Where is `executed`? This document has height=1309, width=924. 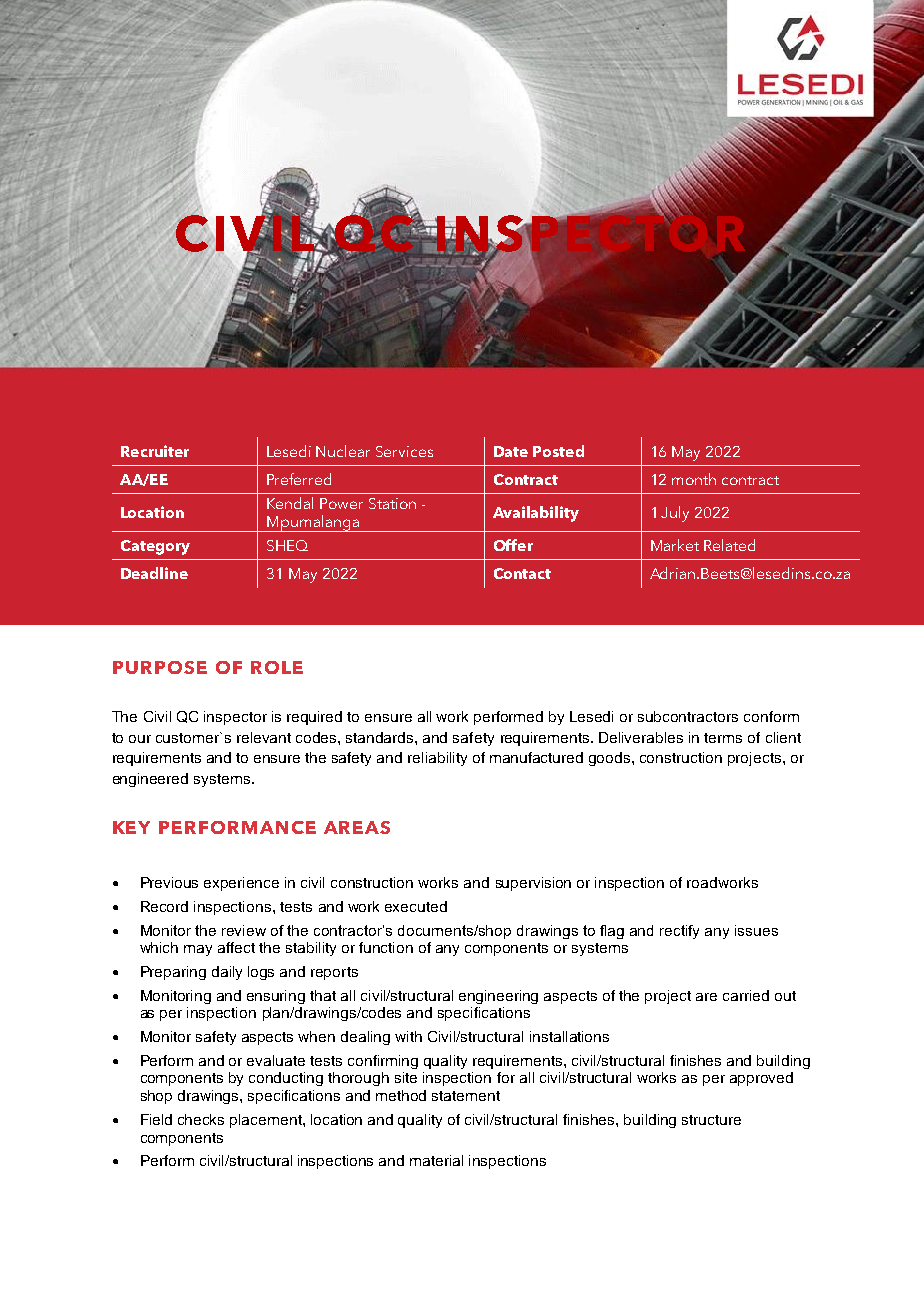
executed is located at coordinates (416, 906).
